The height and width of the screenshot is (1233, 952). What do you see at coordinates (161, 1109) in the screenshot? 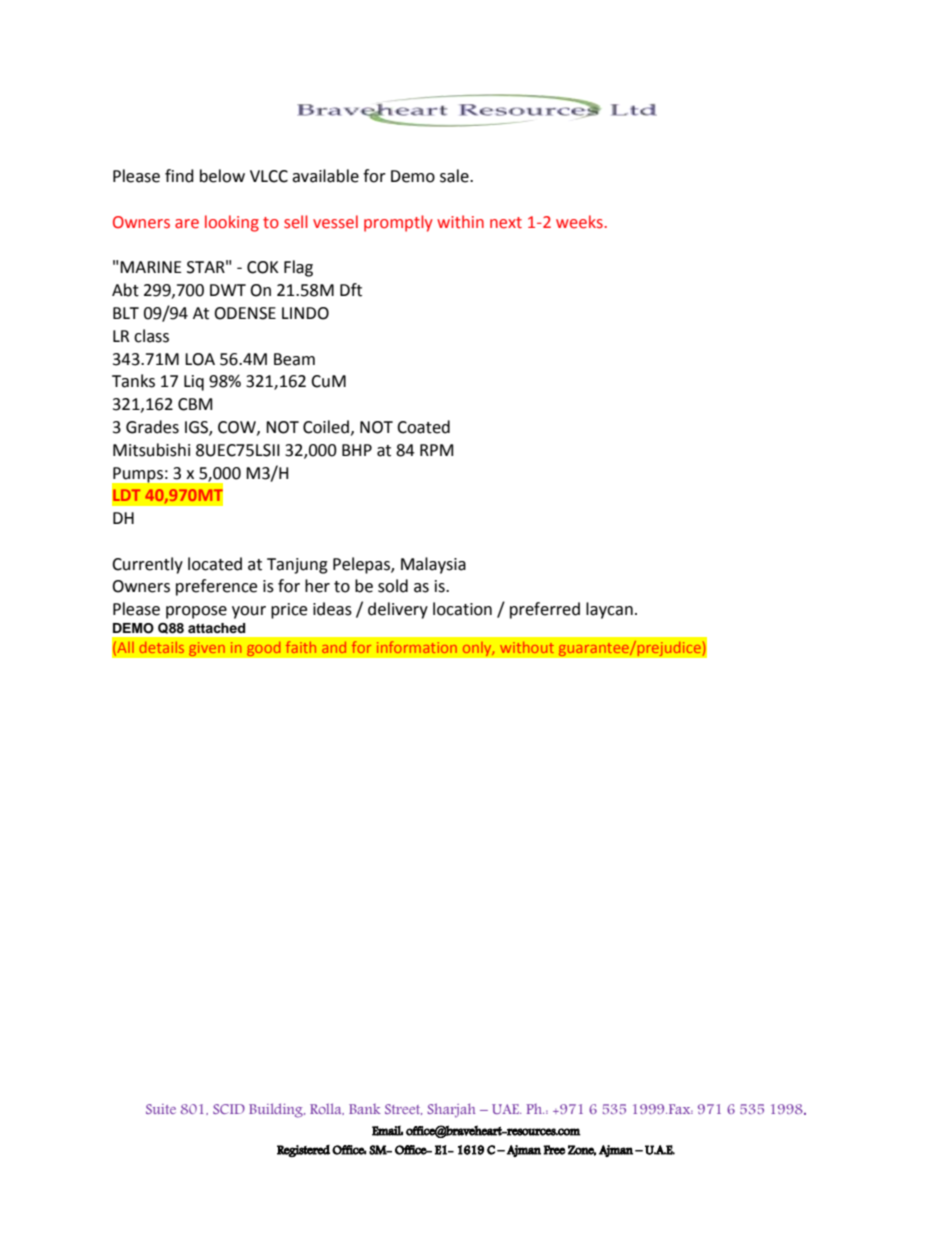
I see `Suite` at bounding box center [161, 1109].
